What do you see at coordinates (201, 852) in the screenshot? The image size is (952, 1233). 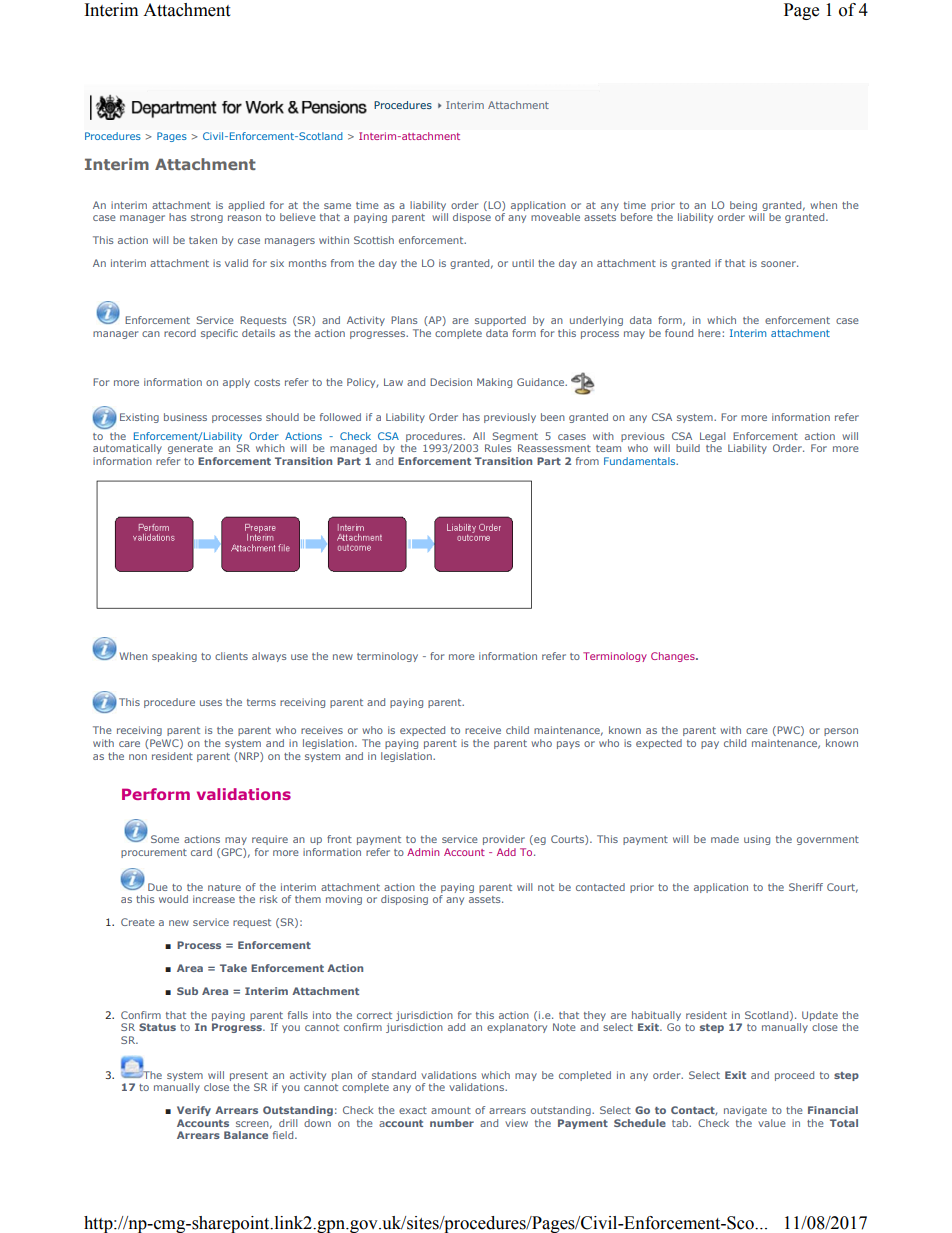 I see `card` at bounding box center [201, 852].
